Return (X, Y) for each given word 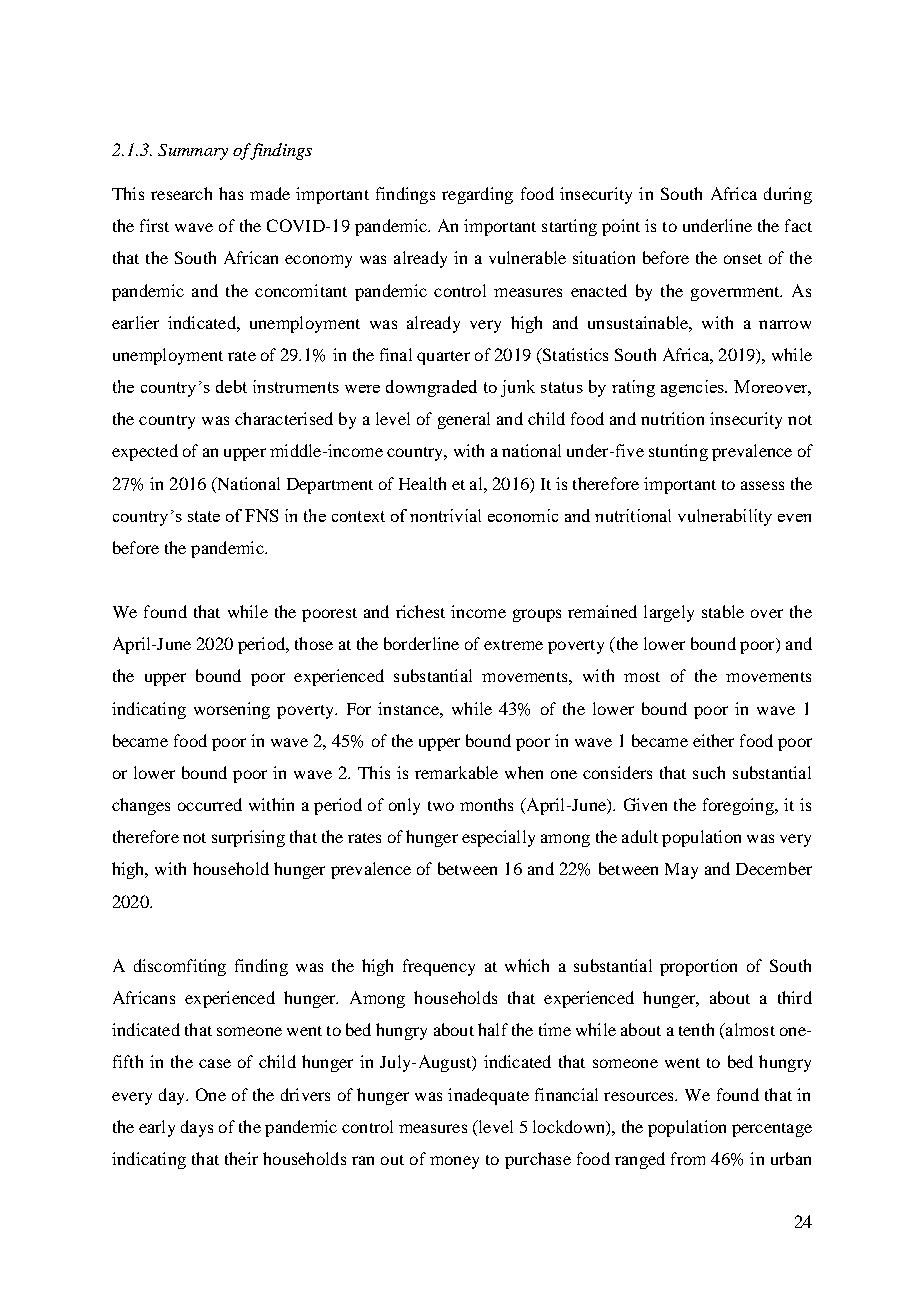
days (197, 1128)
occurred (210, 804)
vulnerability (725, 517)
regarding (477, 195)
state (204, 516)
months (486, 804)
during (788, 195)
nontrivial (445, 515)
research (181, 193)
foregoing (739, 806)
